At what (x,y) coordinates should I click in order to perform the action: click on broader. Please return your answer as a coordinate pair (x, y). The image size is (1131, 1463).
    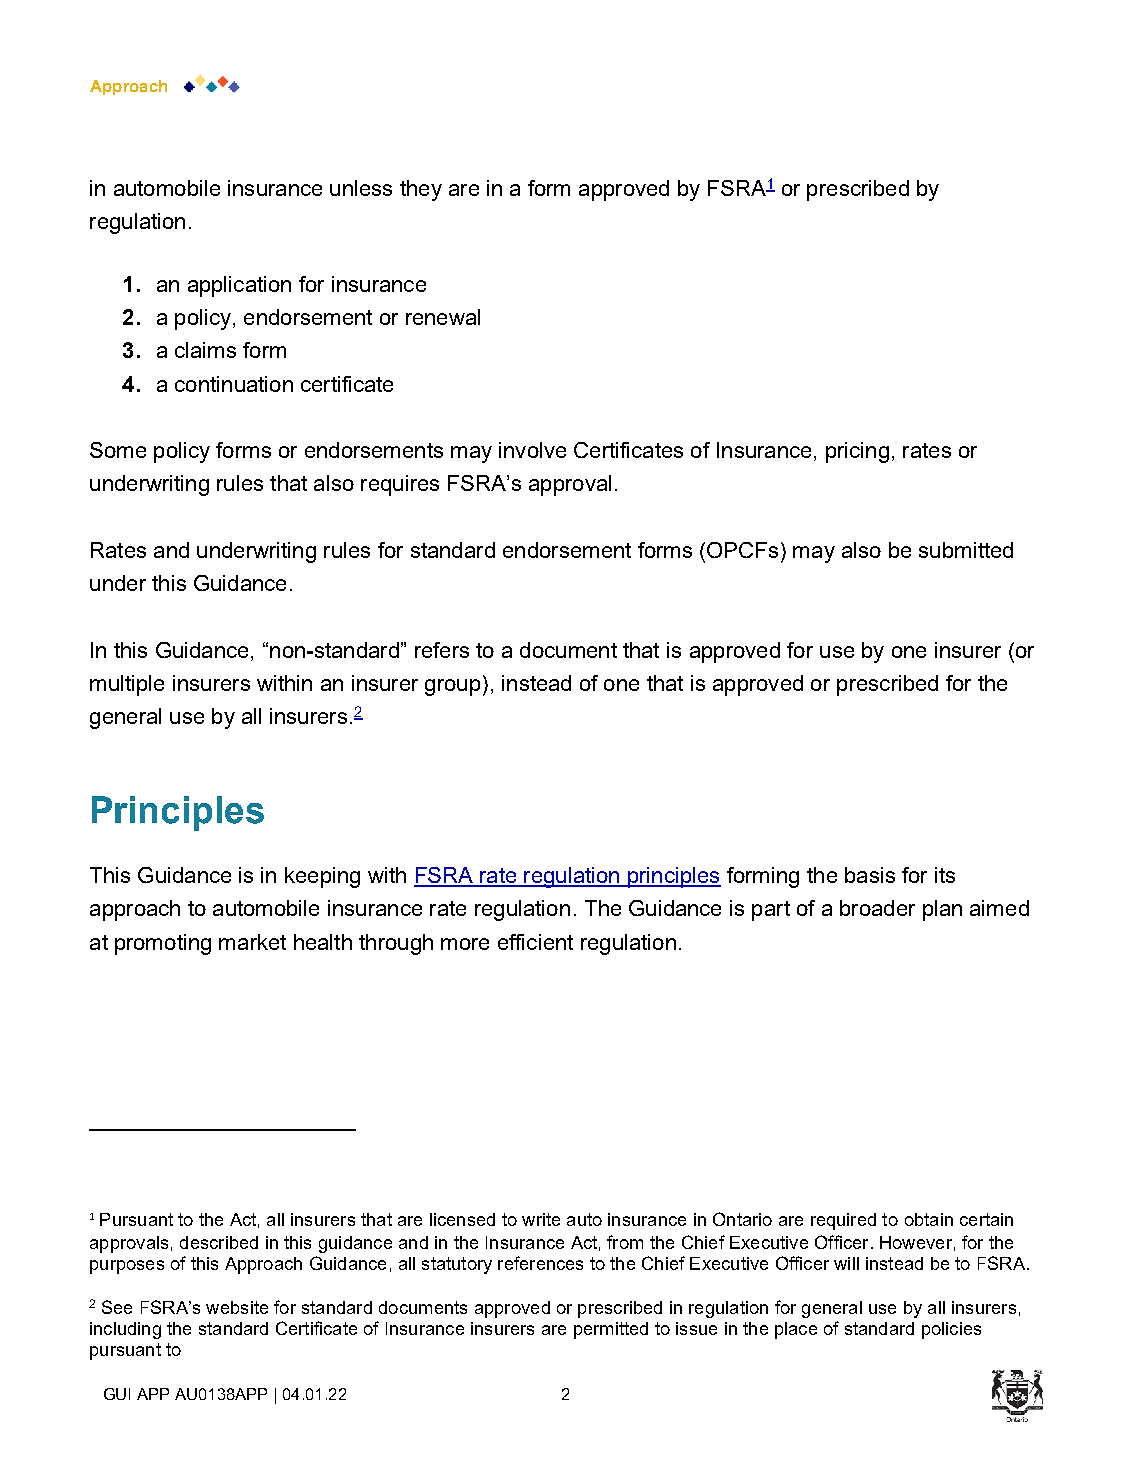
    Looking at the image, I should click on (877, 908).
